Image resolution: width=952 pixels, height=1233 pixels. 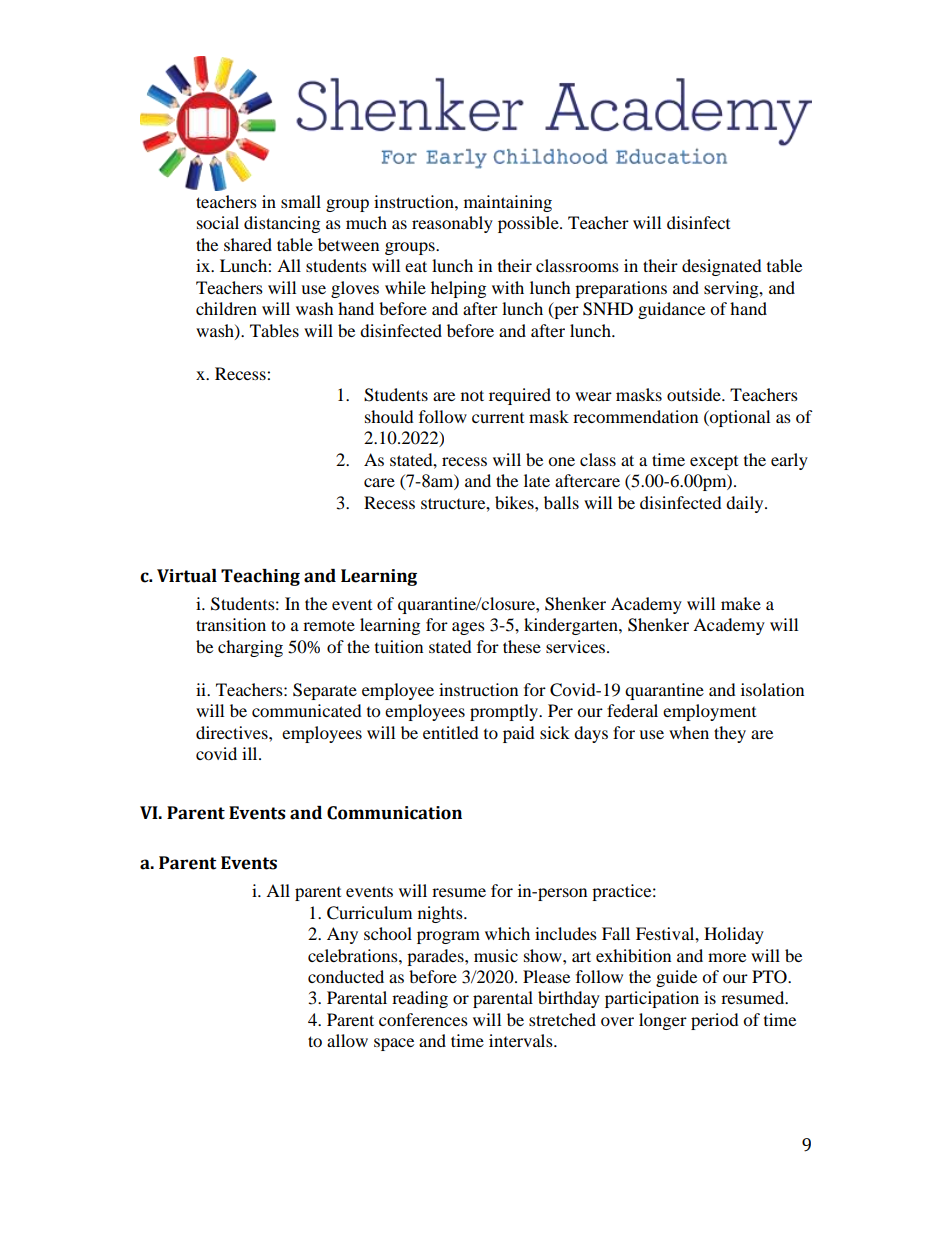 I want to click on distancing, so click(x=282, y=224).
